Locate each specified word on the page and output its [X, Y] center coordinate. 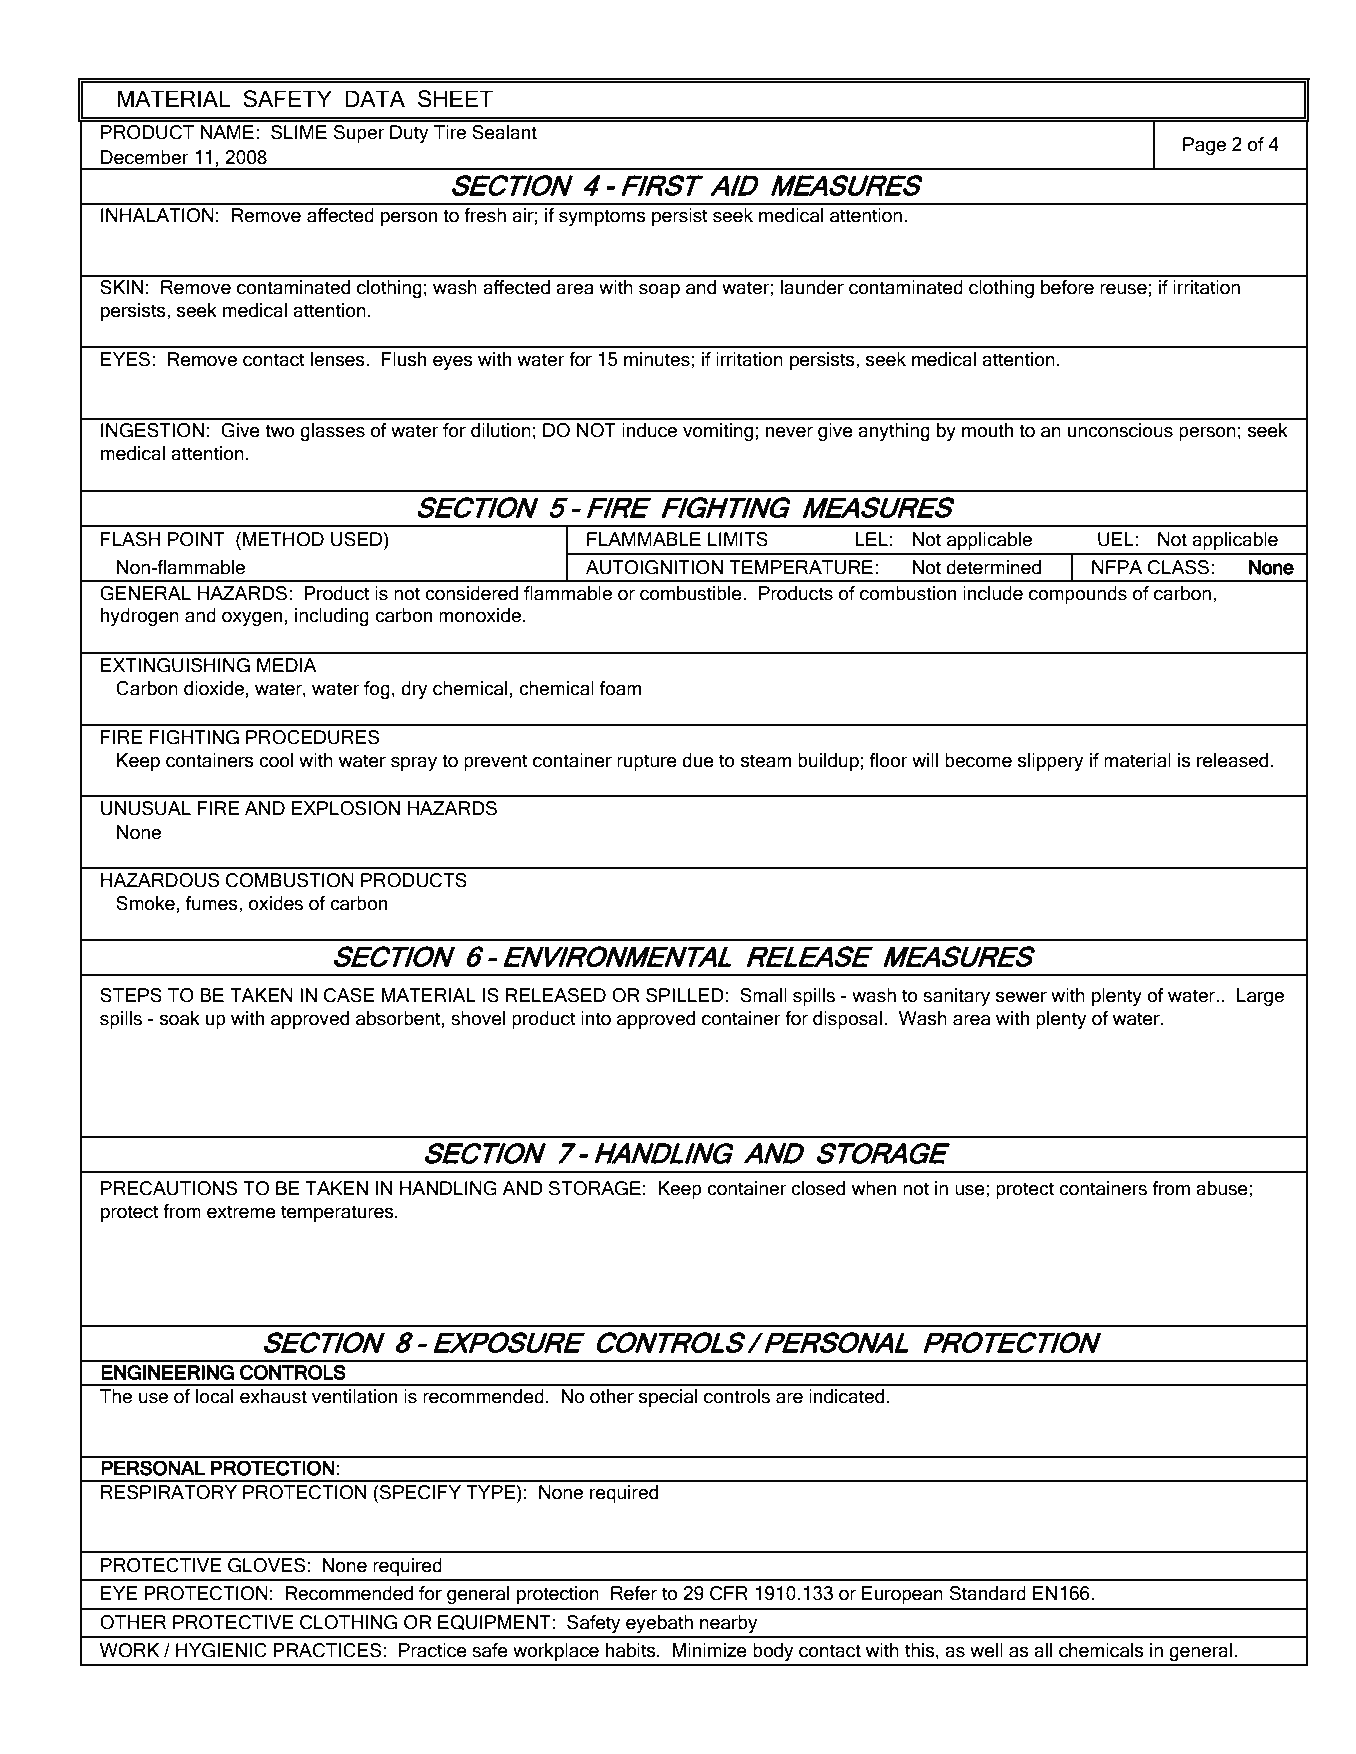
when [873, 1188]
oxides [276, 903]
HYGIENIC [221, 1650]
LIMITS [738, 539]
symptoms [602, 217]
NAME [227, 132]
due [698, 760]
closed [818, 1188]
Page [1204, 146]
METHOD [283, 539]
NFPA [1117, 567]
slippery [1051, 762]
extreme [241, 1212]
